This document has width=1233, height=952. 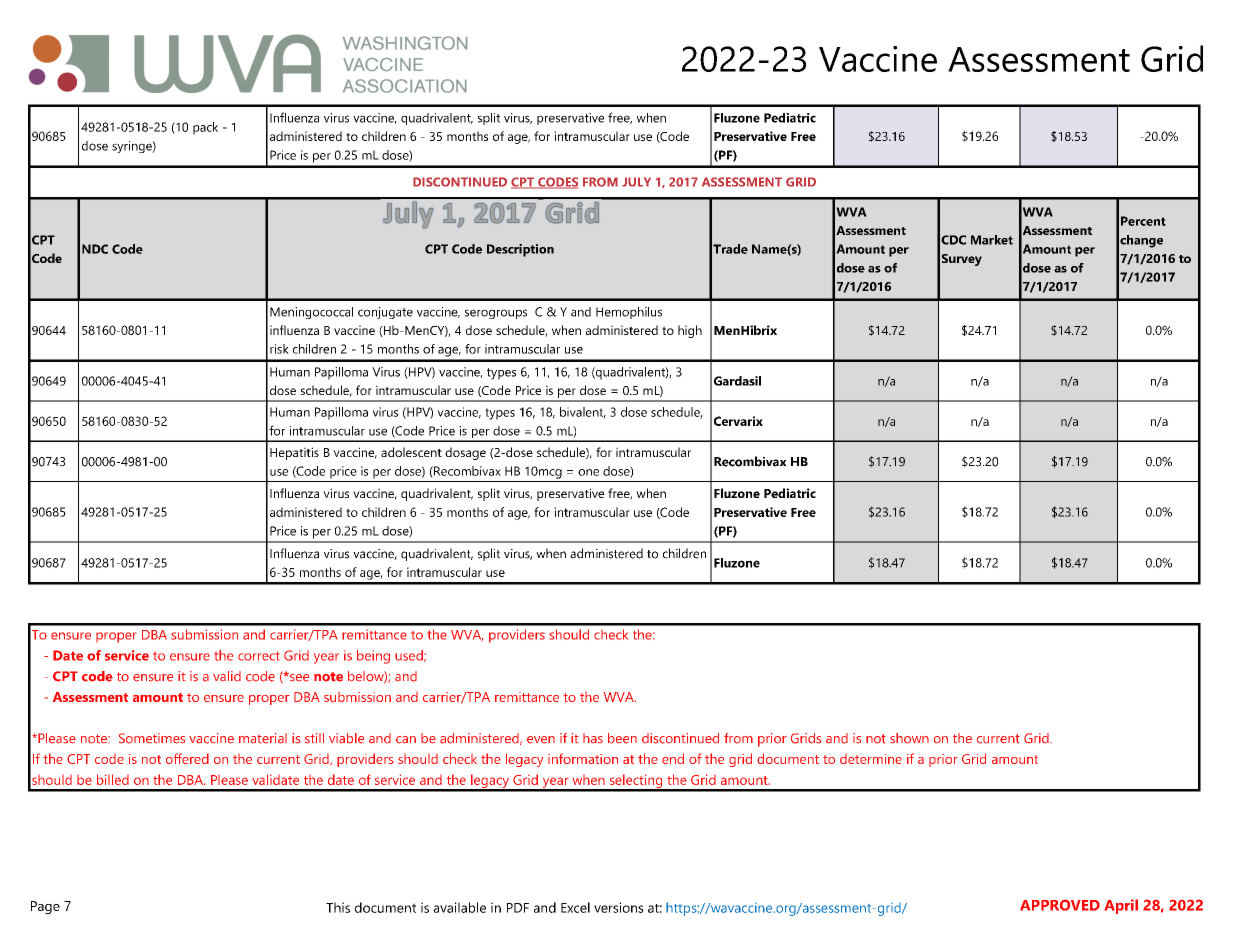 What do you see at coordinates (593, 738) in the document?
I see `has` at bounding box center [593, 738].
